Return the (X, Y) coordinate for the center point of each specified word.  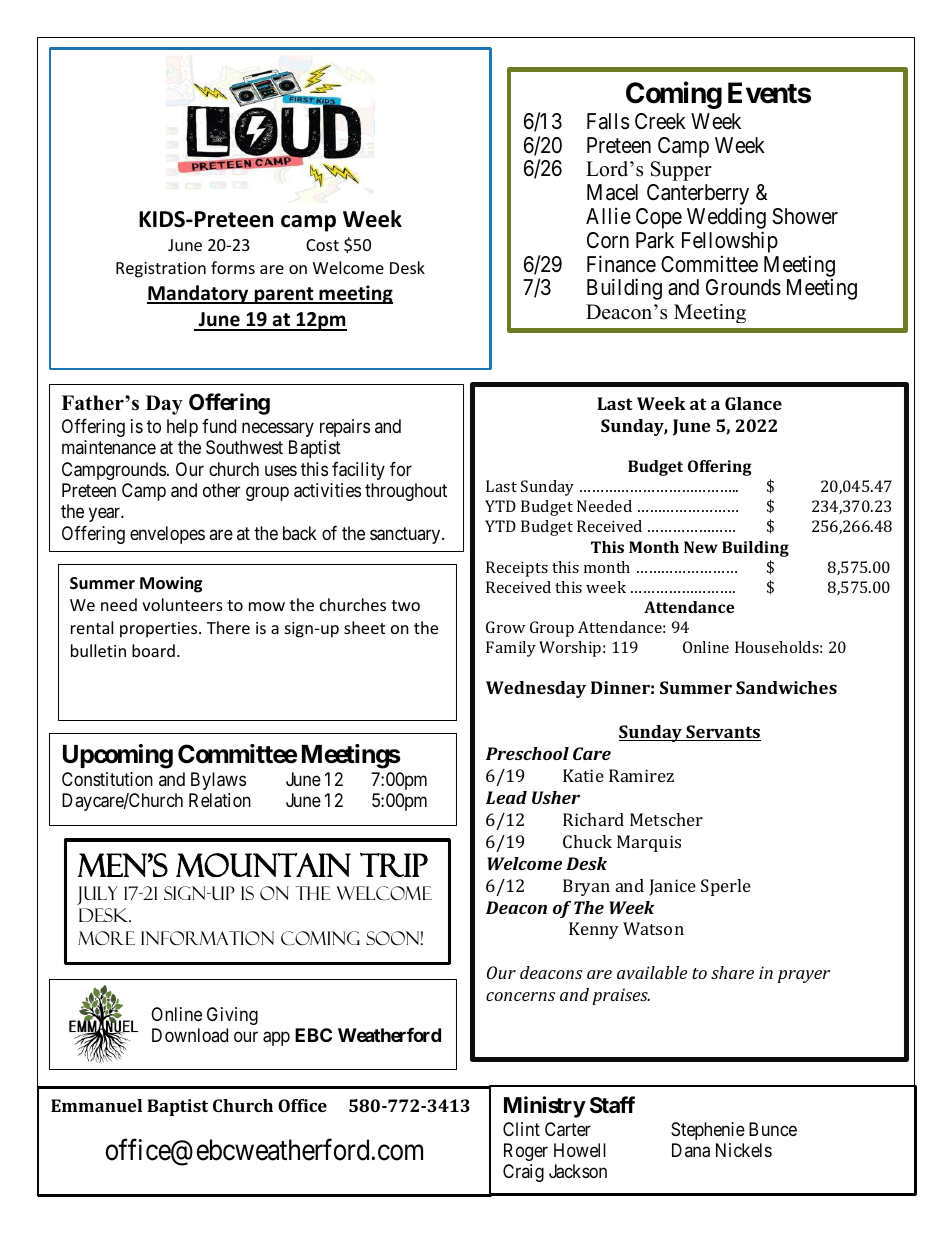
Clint (521, 1129)
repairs (345, 428)
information (207, 938)
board (153, 650)
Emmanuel (96, 1105)
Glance (753, 403)
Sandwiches (786, 687)
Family (511, 649)
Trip (394, 865)
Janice (672, 887)
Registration (161, 270)
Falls (608, 121)
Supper (681, 171)
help (182, 428)
